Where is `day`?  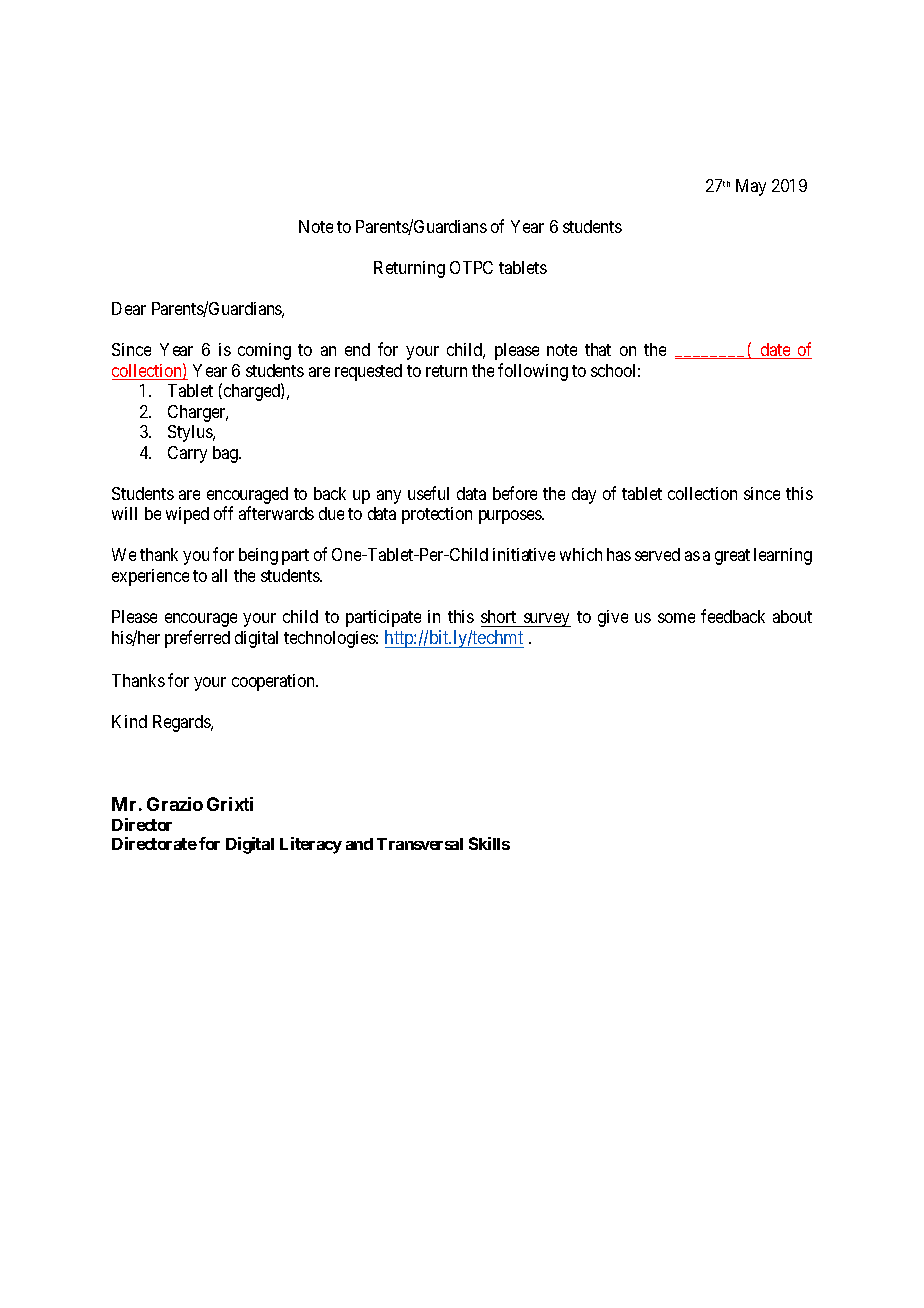
day is located at coordinates (584, 495).
